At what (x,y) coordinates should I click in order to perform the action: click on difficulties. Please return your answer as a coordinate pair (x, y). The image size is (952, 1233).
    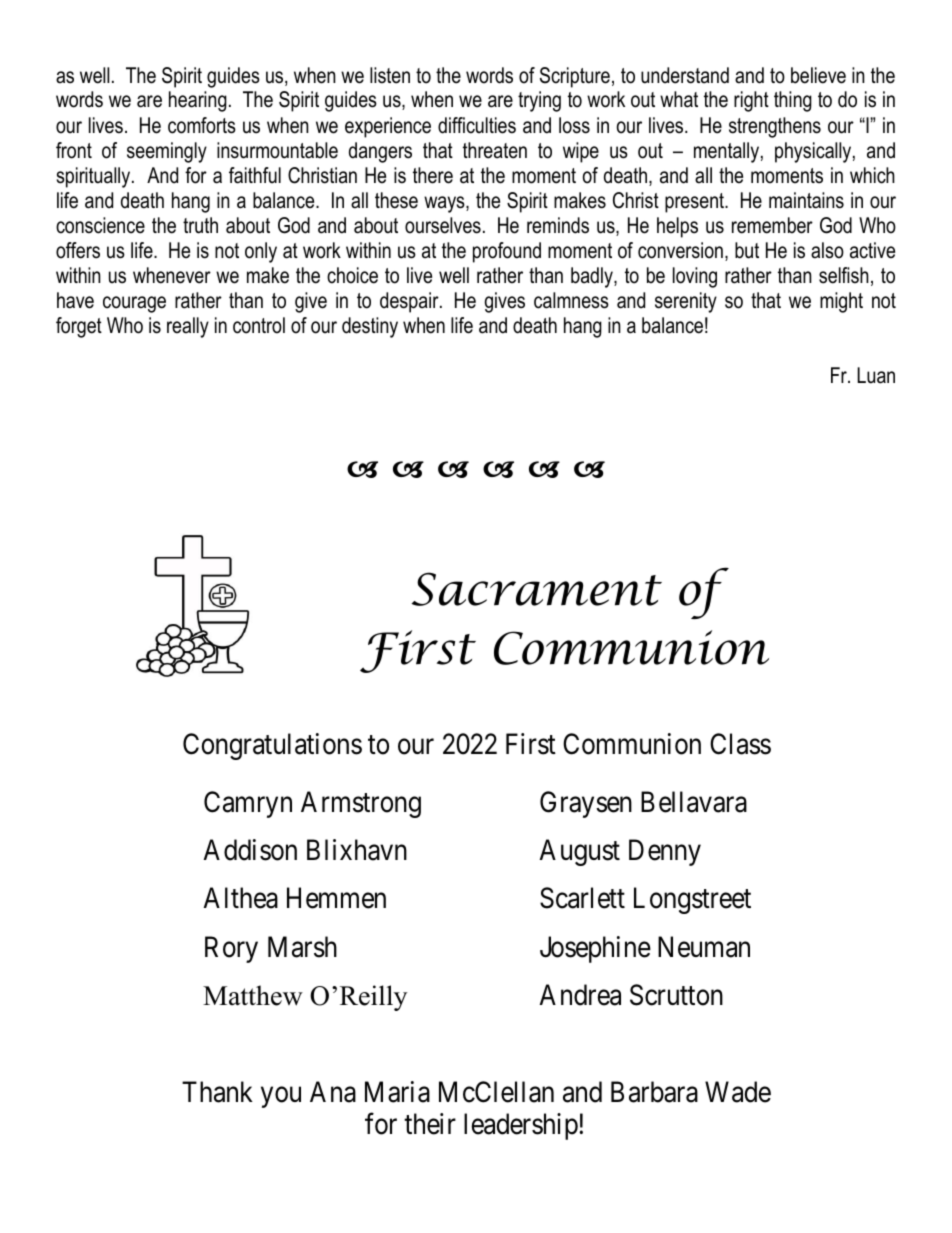
    Looking at the image, I should click on (477, 125).
